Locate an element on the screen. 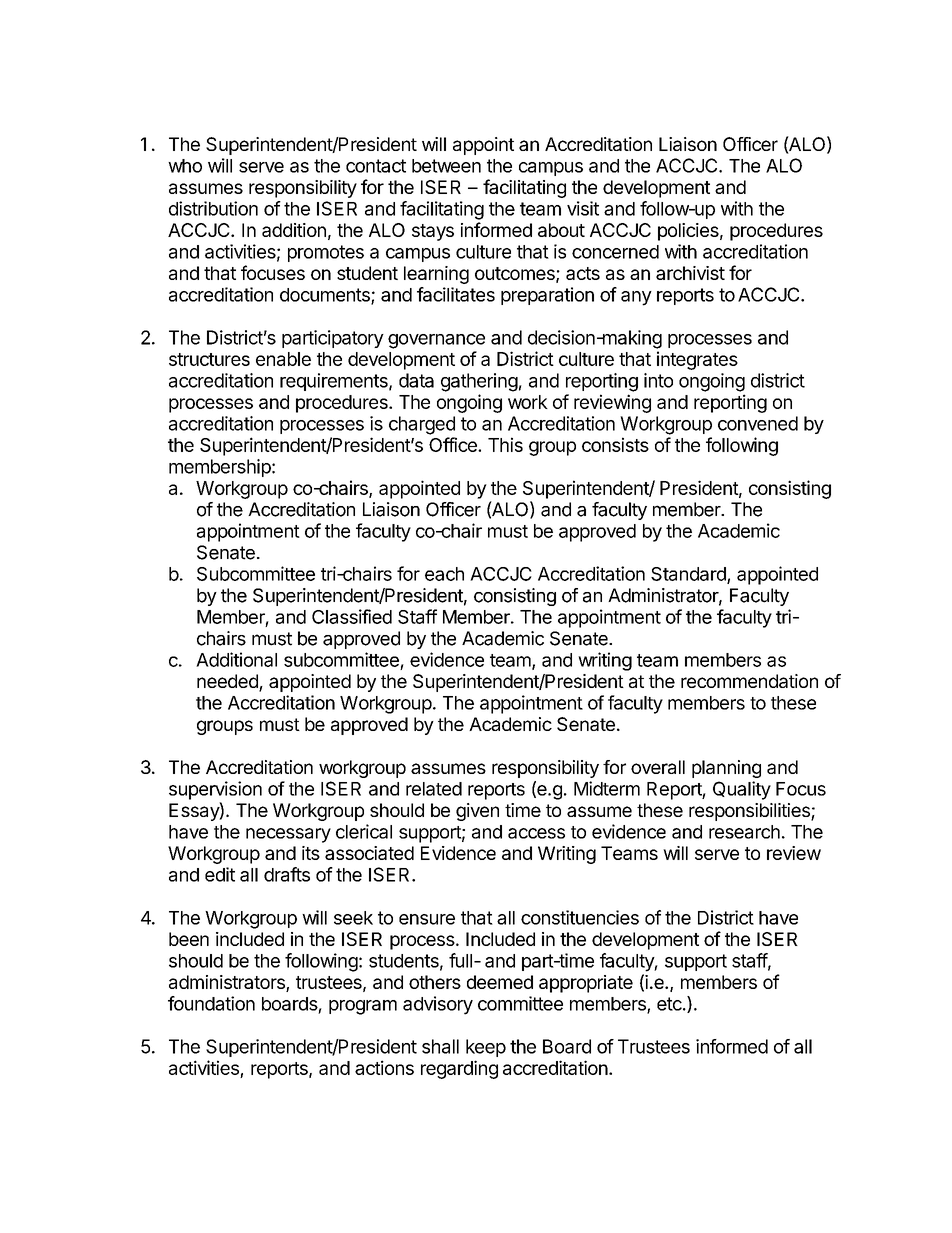 Image resolution: width=952 pixels, height=1233 pixels. distribution is located at coordinates (213, 208).
